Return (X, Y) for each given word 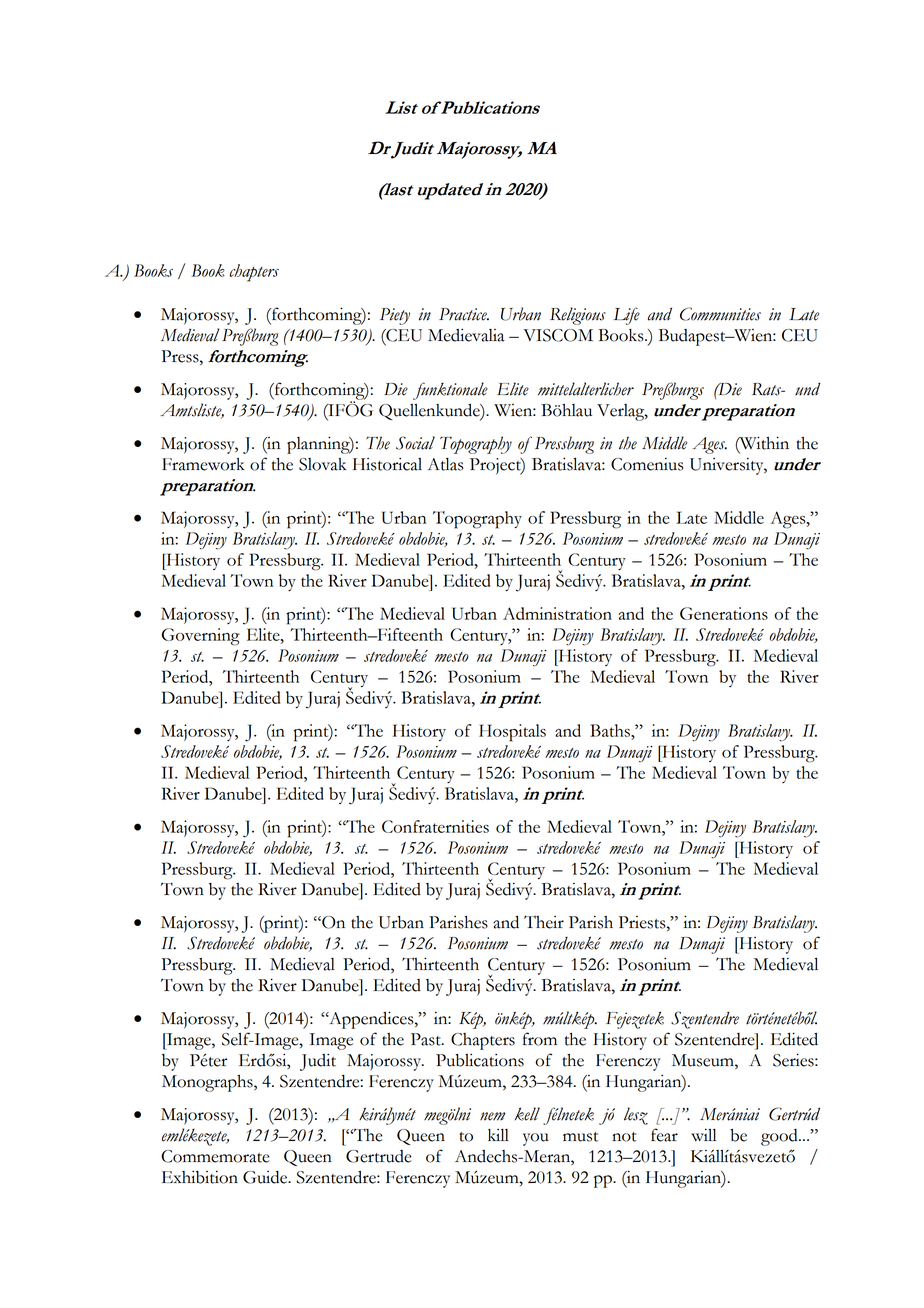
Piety (395, 316)
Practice (464, 314)
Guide (266, 1177)
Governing (201, 637)
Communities (720, 314)
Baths (611, 730)
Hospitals (512, 733)
